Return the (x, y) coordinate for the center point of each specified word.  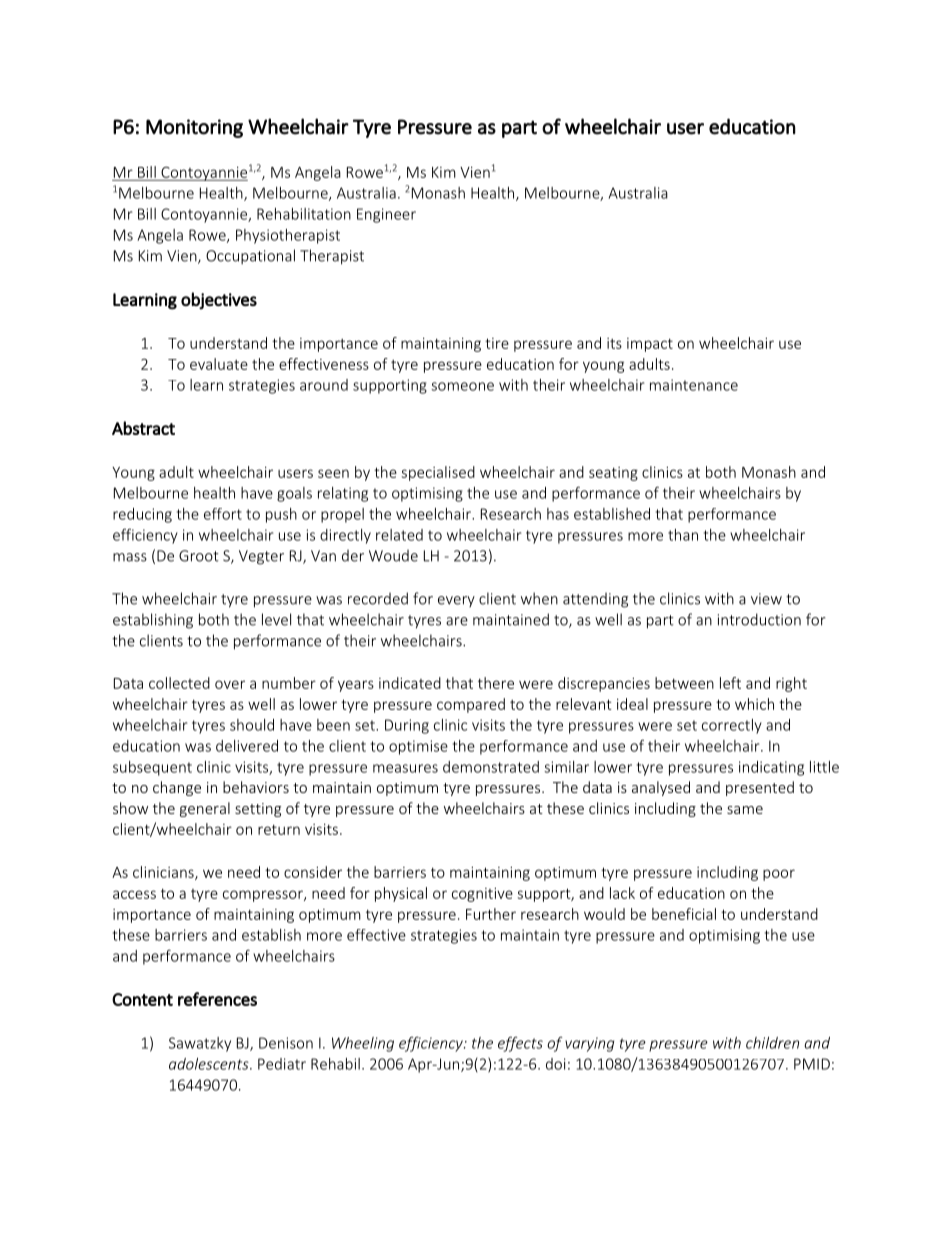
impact (650, 345)
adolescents (210, 1064)
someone (462, 386)
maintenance (694, 385)
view (766, 599)
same (745, 810)
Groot (199, 556)
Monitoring (194, 128)
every (456, 601)
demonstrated (491, 767)
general (205, 809)
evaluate (219, 364)
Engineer (386, 215)
